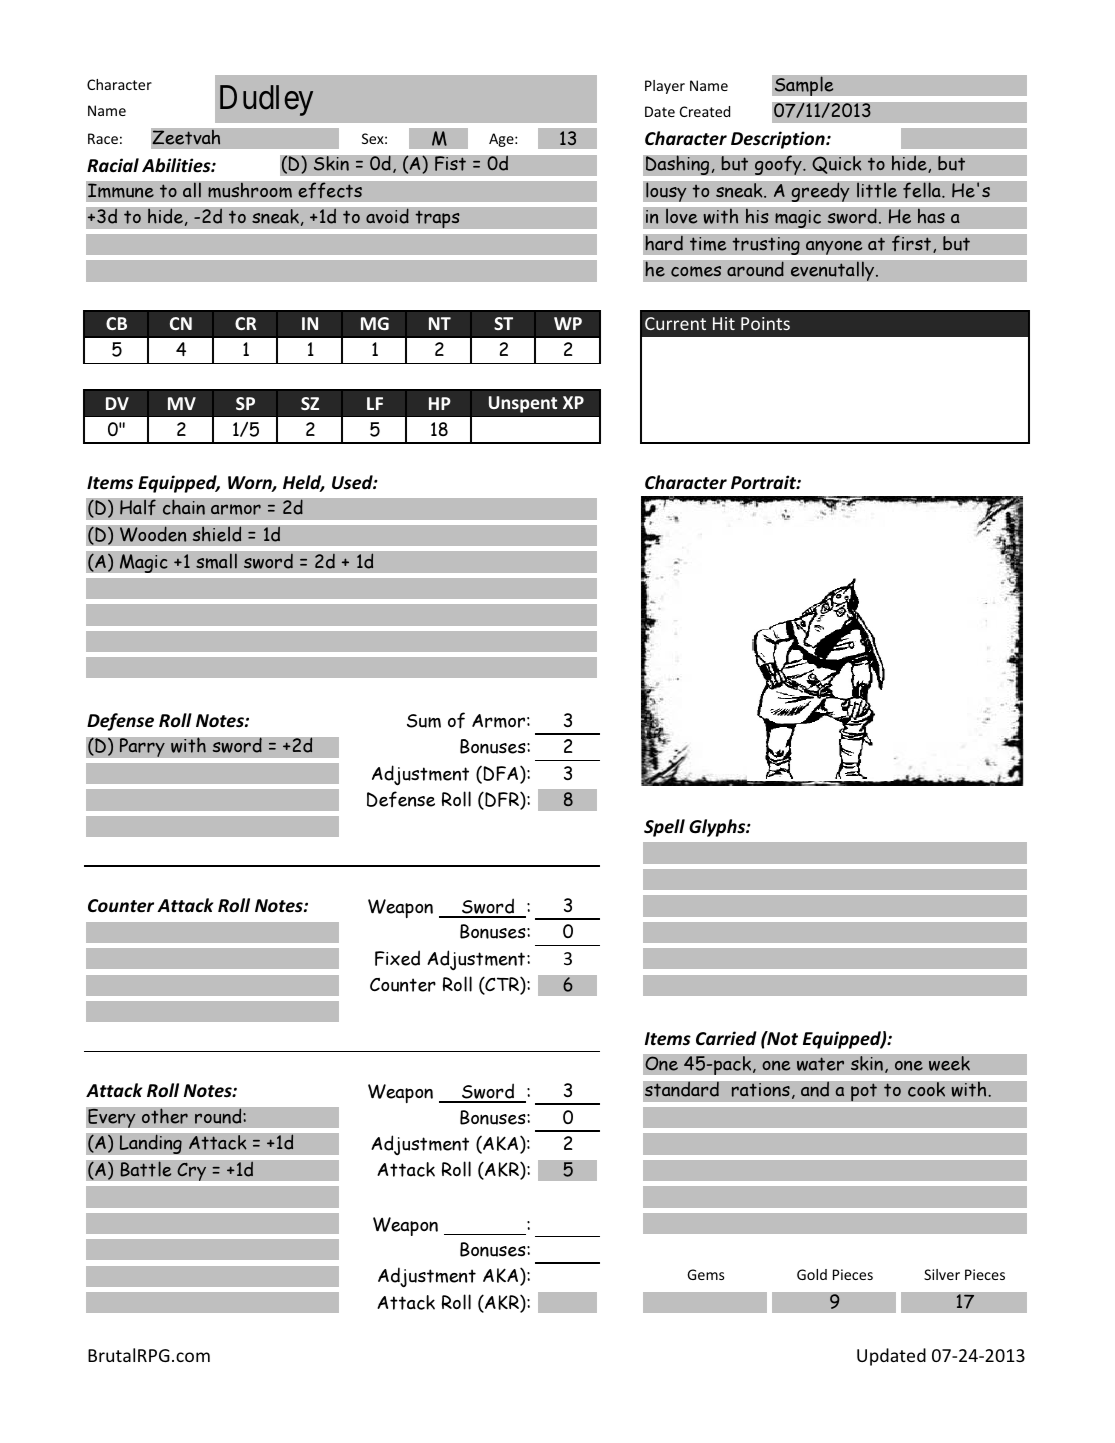 This screenshot has width=1115, height=1443. What do you see at coordinates (450, 163) in the screenshot?
I see `Fist` at bounding box center [450, 163].
